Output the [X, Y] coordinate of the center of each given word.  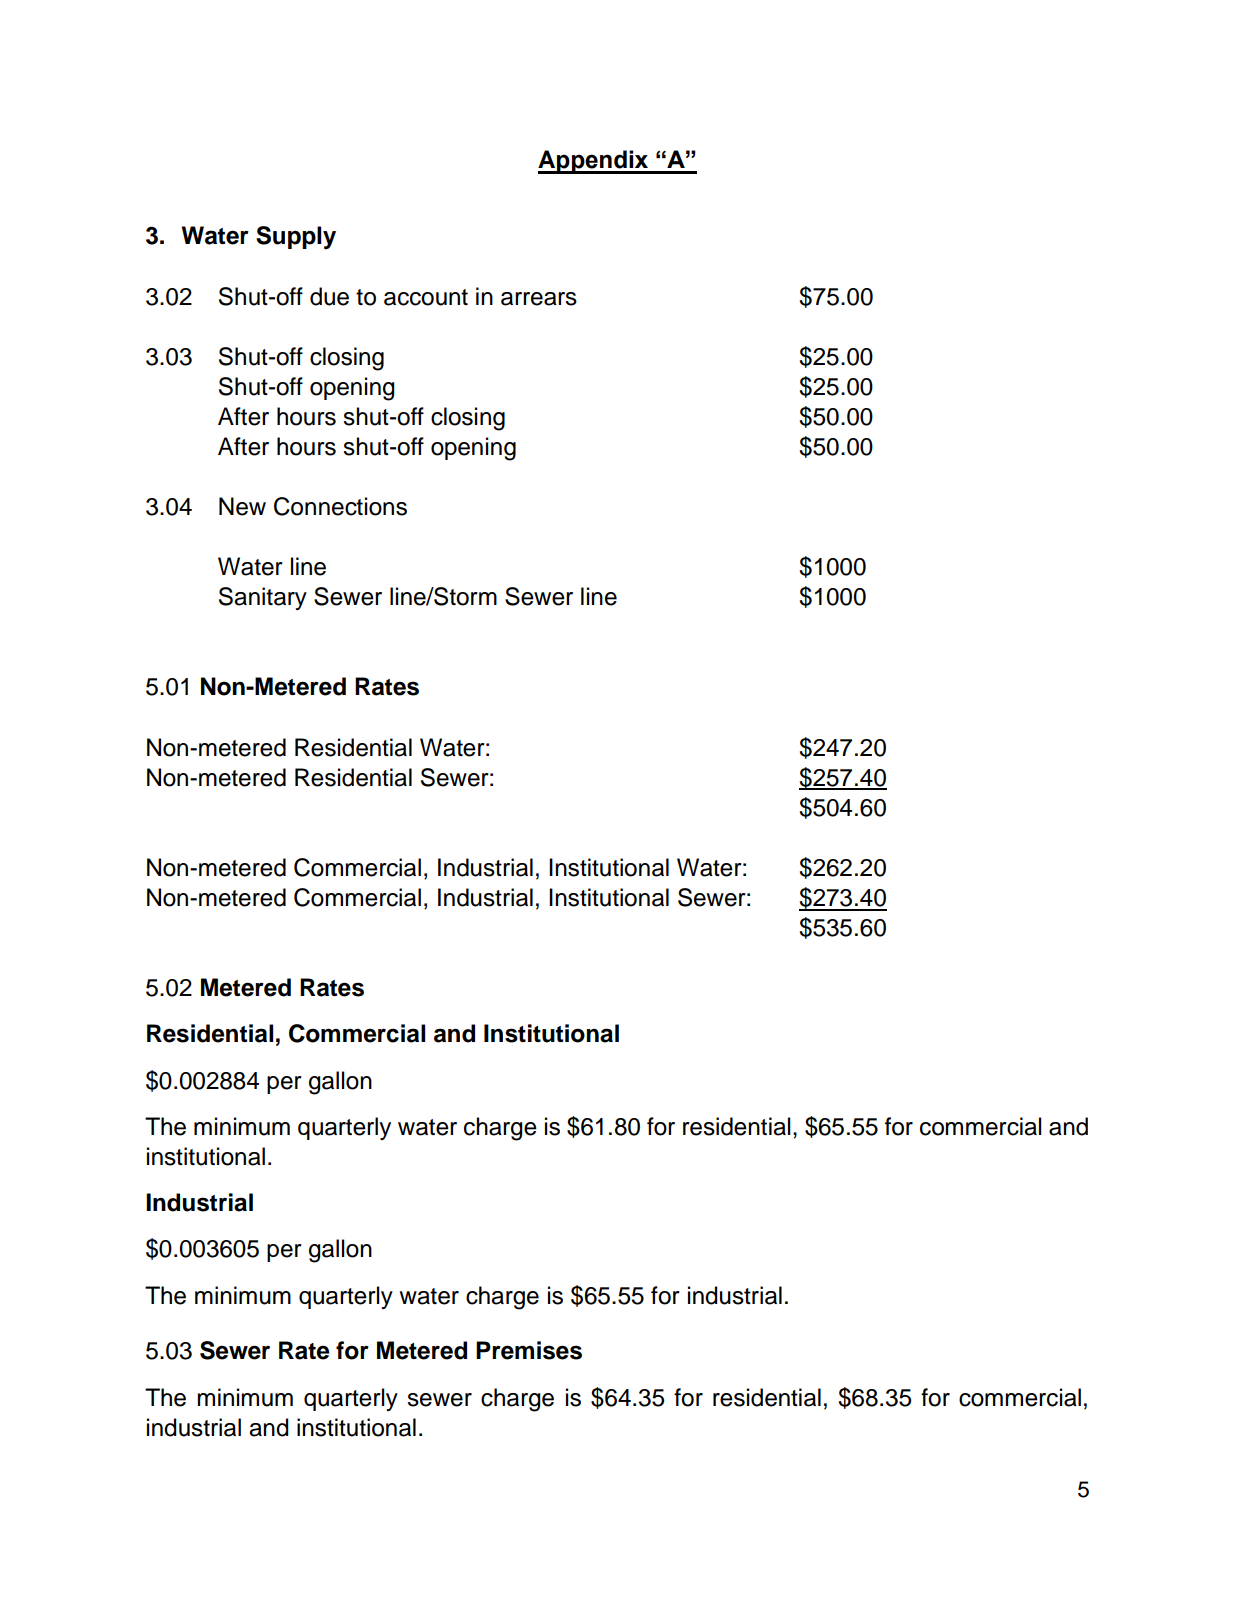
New [242, 506]
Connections [340, 506]
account [426, 297]
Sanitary [263, 598]
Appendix [594, 162]
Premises [529, 1350]
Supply [296, 238]
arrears [539, 299]
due [329, 296]
